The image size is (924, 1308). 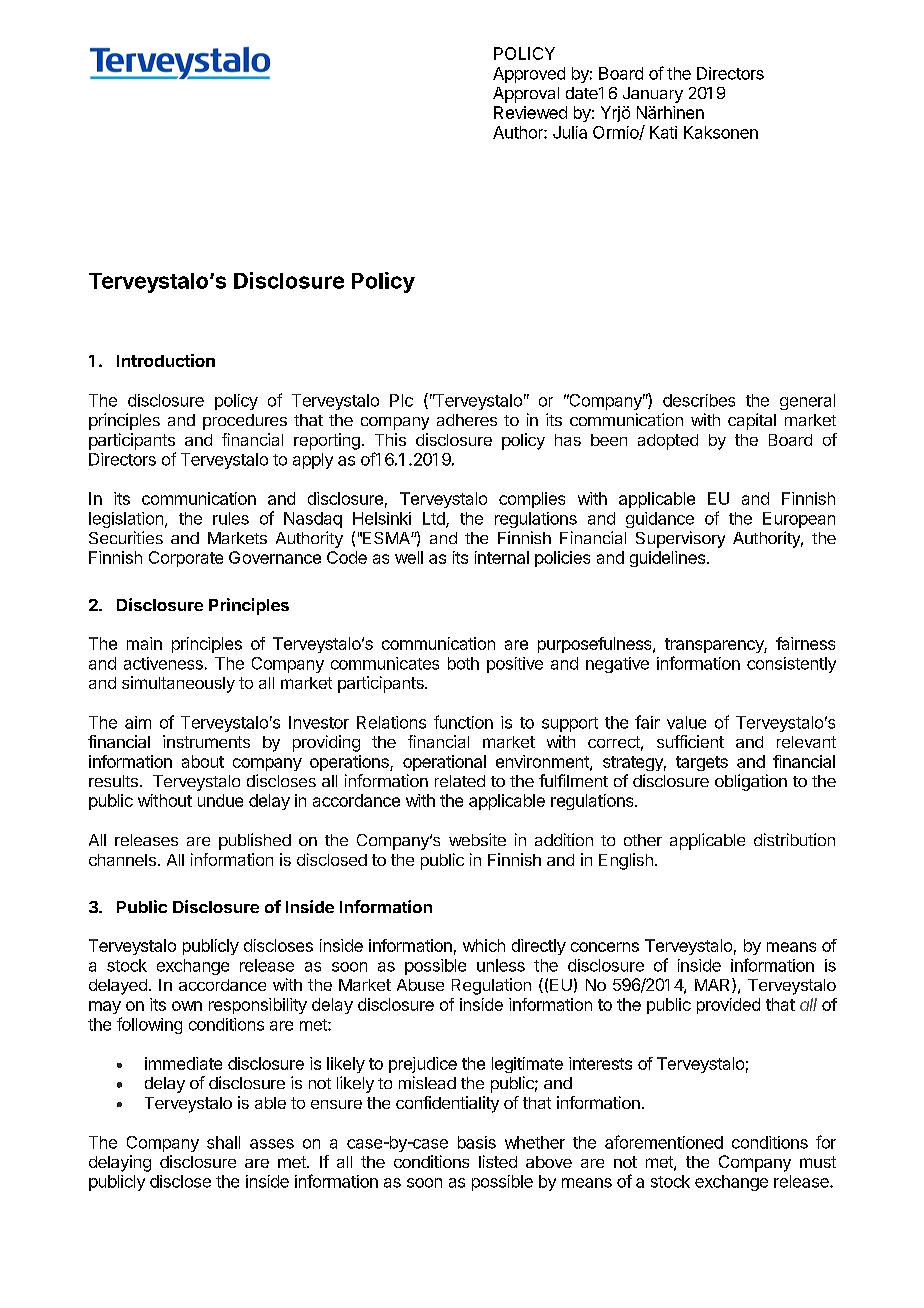 I want to click on Introduction, so click(x=166, y=360).
